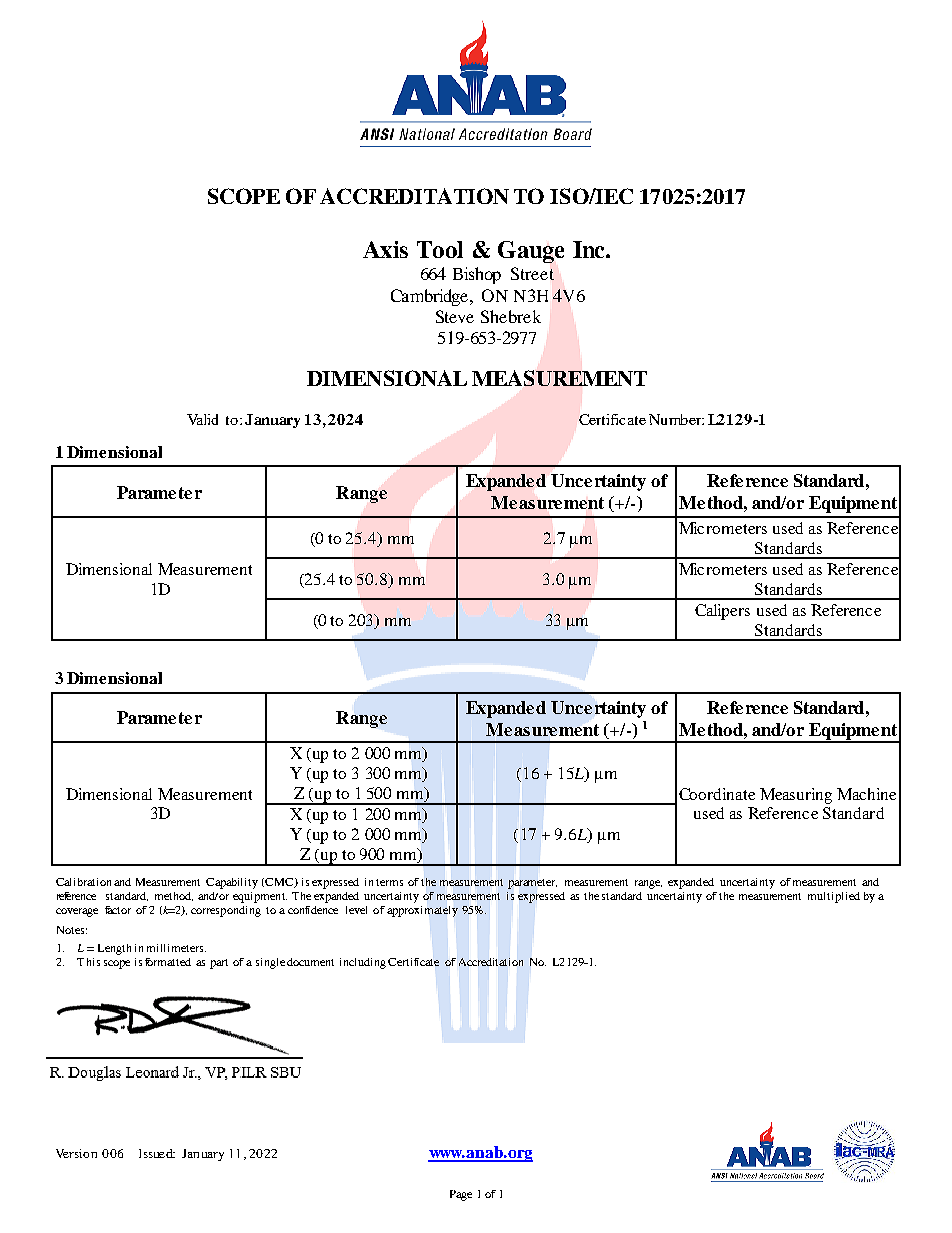 The width and height of the screenshot is (952, 1233). What do you see at coordinates (157, 1153) in the screenshot?
I see `Issued` at bounding box center [157, 1153].
